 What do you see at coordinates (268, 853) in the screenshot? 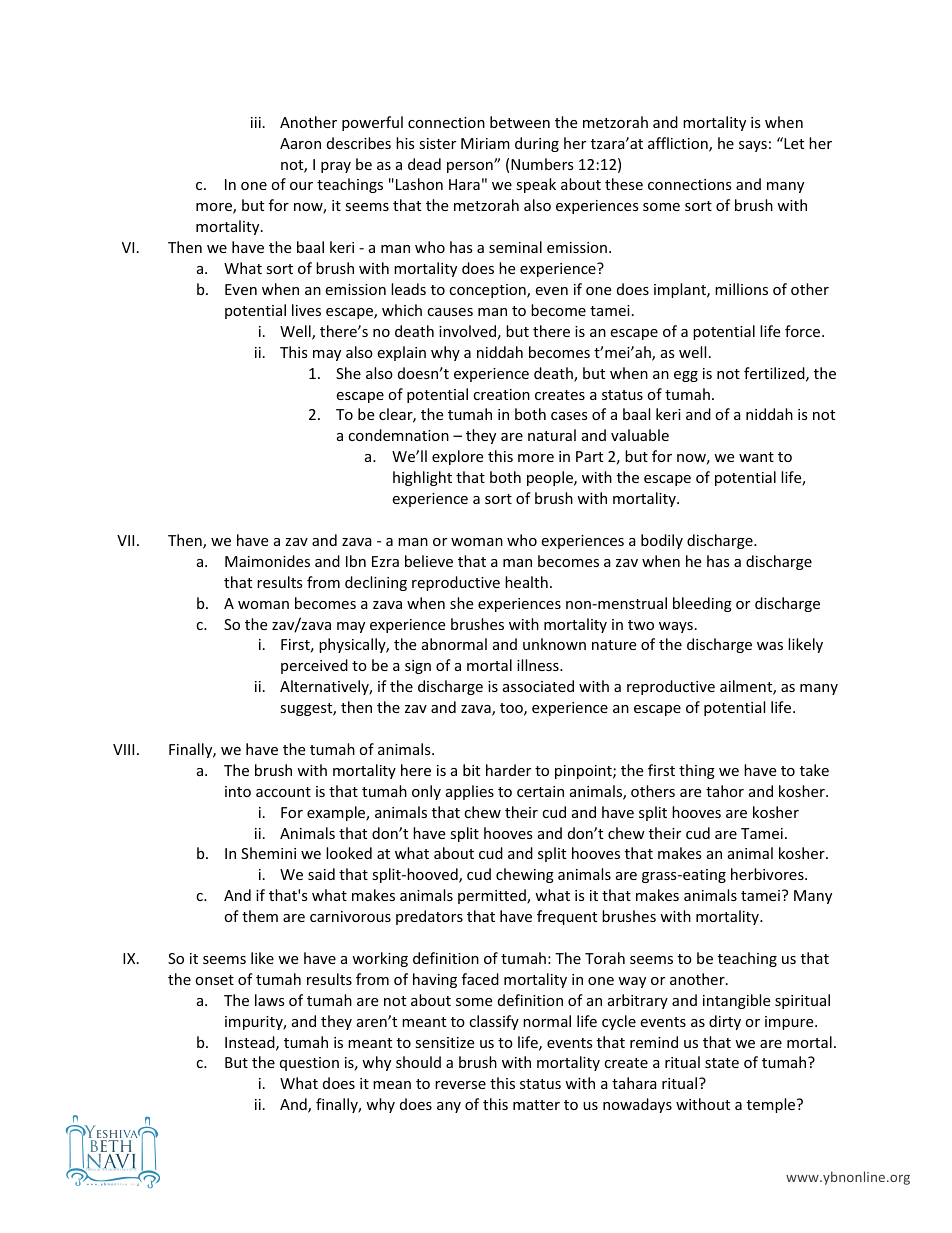
I see `Shemini` at bounding box center [268, 853].
